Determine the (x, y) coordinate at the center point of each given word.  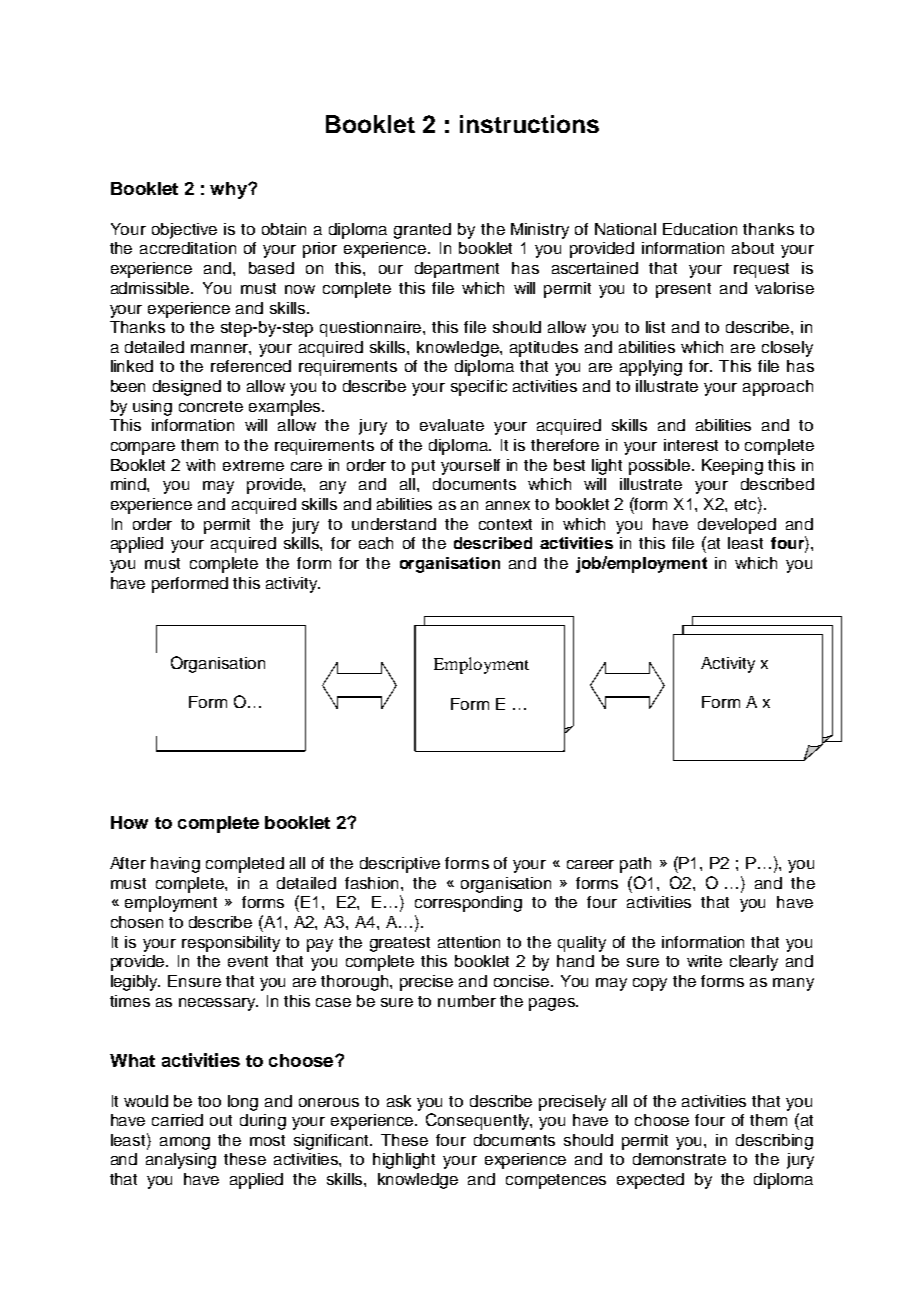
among (185, 1143)
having (175, 865)
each (376, 543)
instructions (529, 124)
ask (399, 1101)
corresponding (468, 904)
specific (479, 388)
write (704, 961)
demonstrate (679, 1159)
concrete (211, 406)
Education (700, 229)
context (505, 524)
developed (737, 526)
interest (691, 445)
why (229, 190)
